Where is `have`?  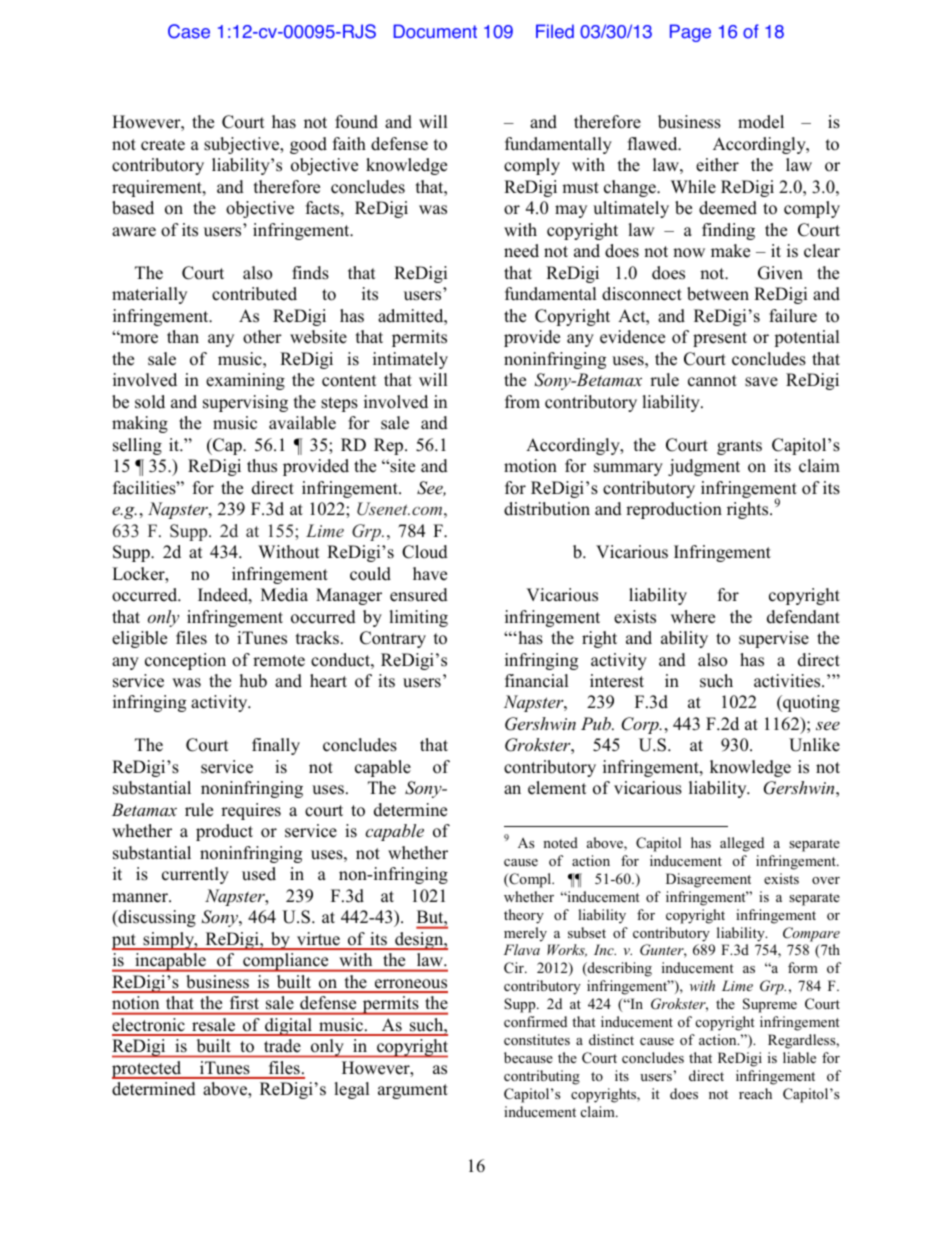
have is located at coordinates (430, 574).
